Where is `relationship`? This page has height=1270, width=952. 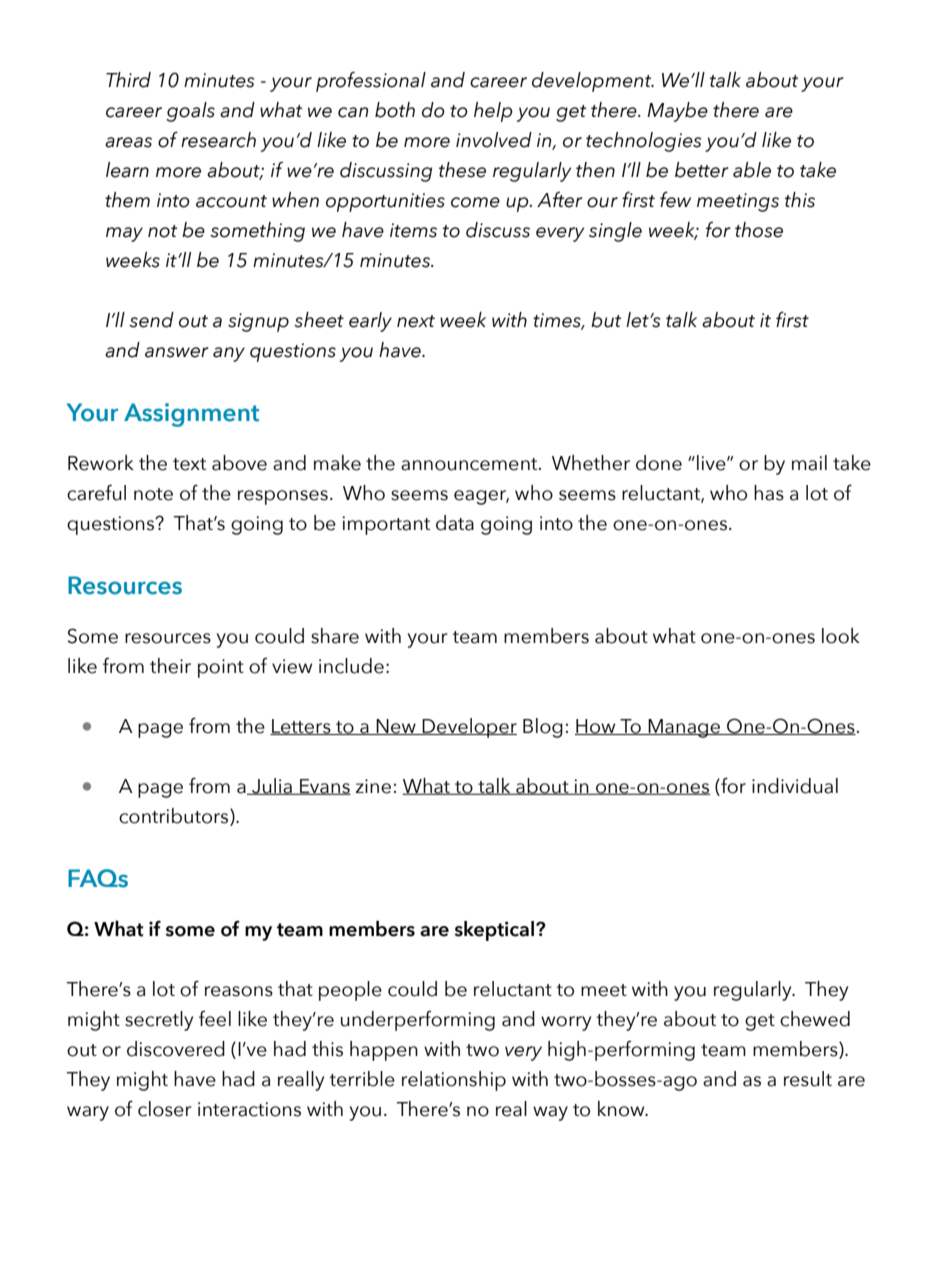 relationship is located at coordinates (454, 1081).
